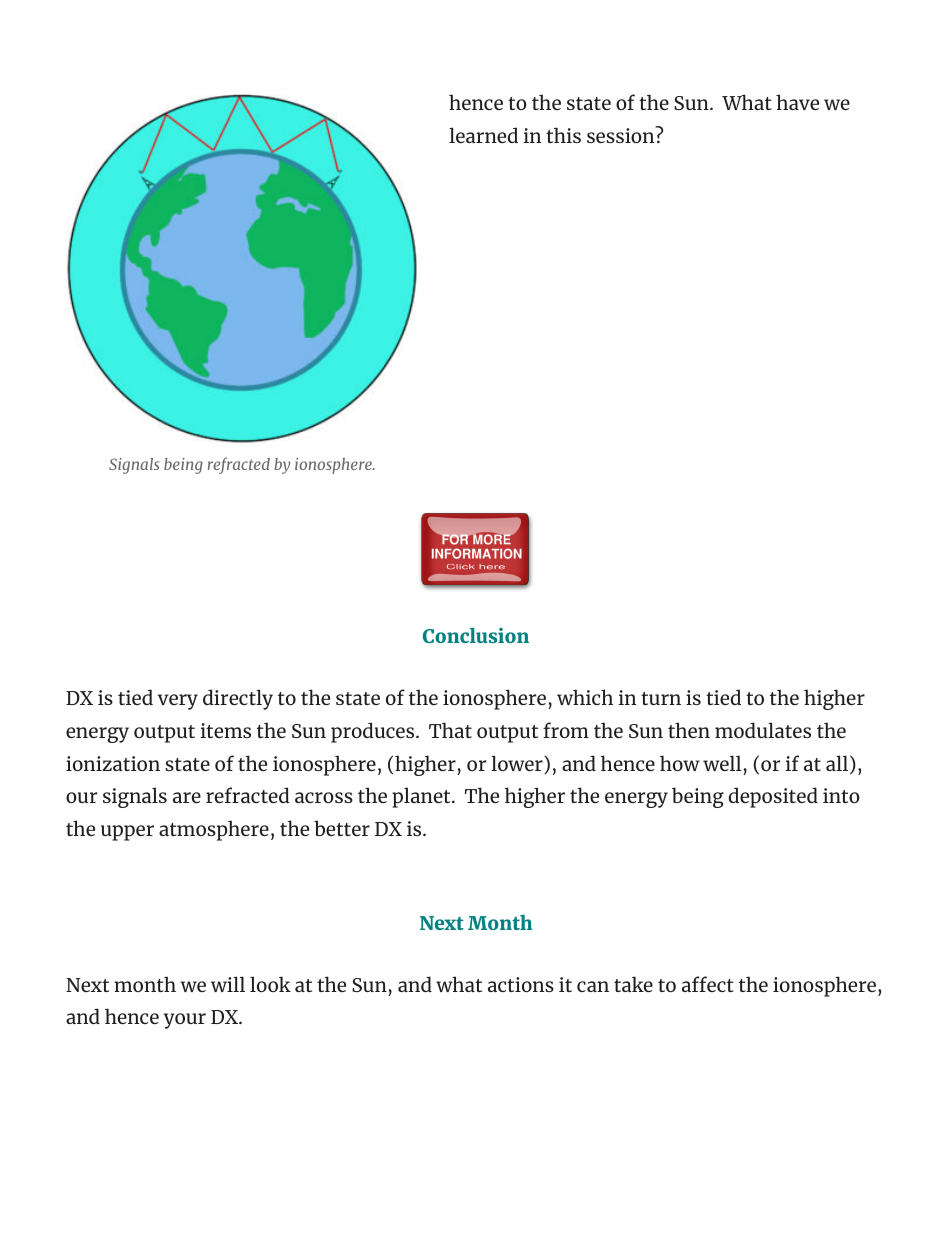  Describe the element at coordinates (585, 697) in the screenshot. I see `which` at that location.
